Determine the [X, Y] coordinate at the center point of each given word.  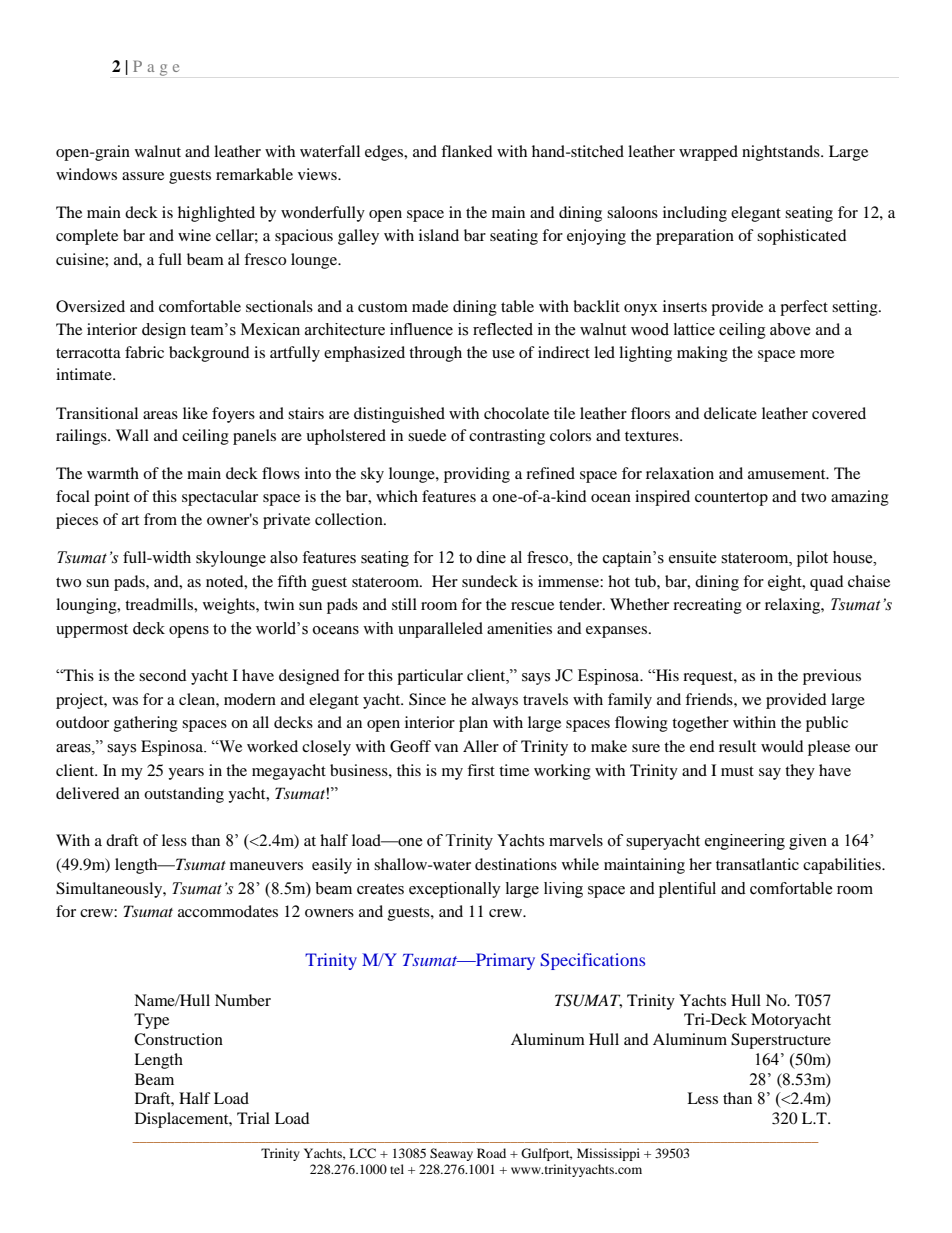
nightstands [782, 153]
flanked [467, 151]
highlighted [216, 214]
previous [832, 677]
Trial [253, 1118]
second [163, 675]
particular [430, 677]
